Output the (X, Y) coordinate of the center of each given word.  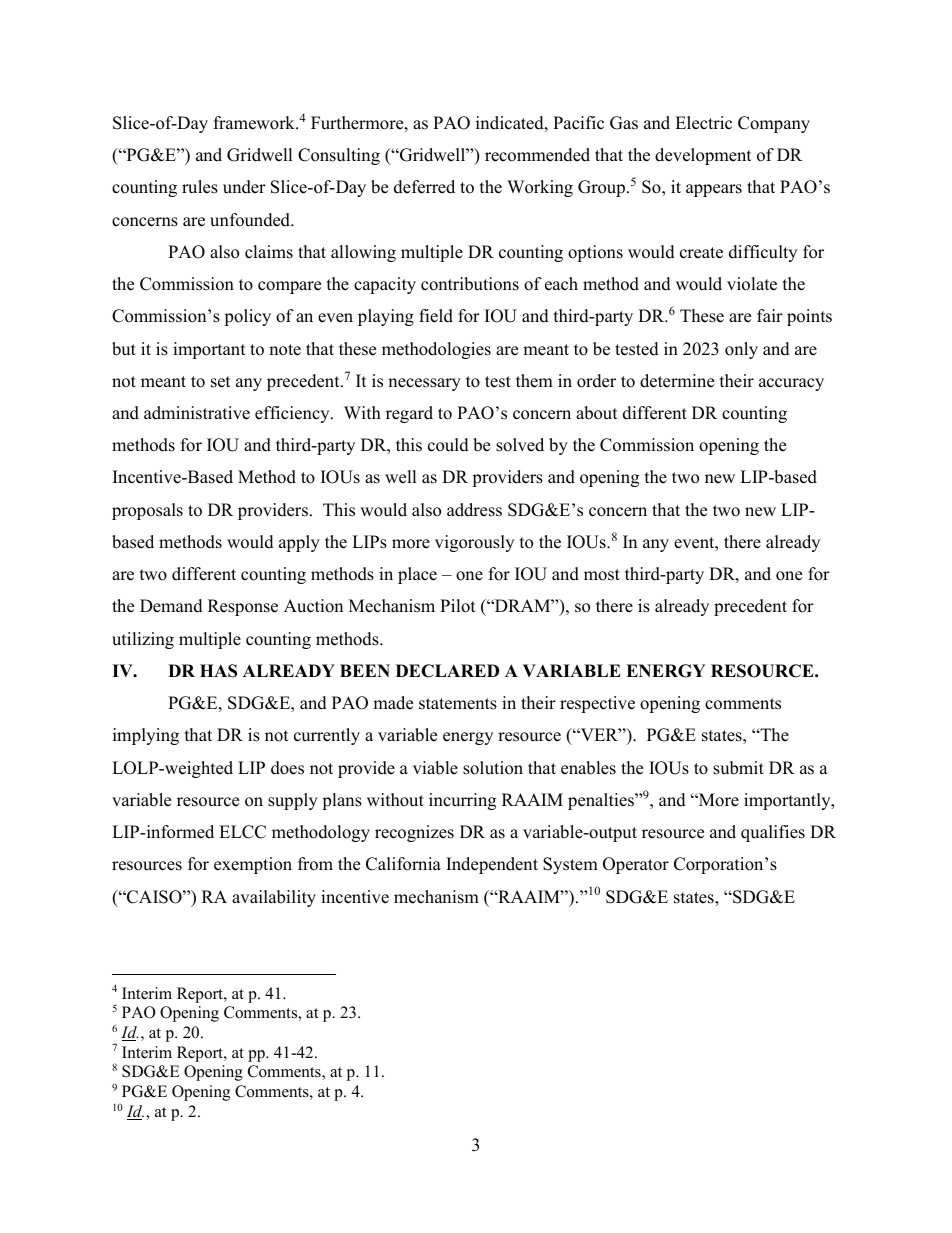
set (221, 382)
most (602, 575)
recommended (537, 155)
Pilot (458, 606)
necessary (424, 384)
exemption (253, 865)
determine (677, 381)
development (703, 156)
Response (243, 607)
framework (255, 123)
